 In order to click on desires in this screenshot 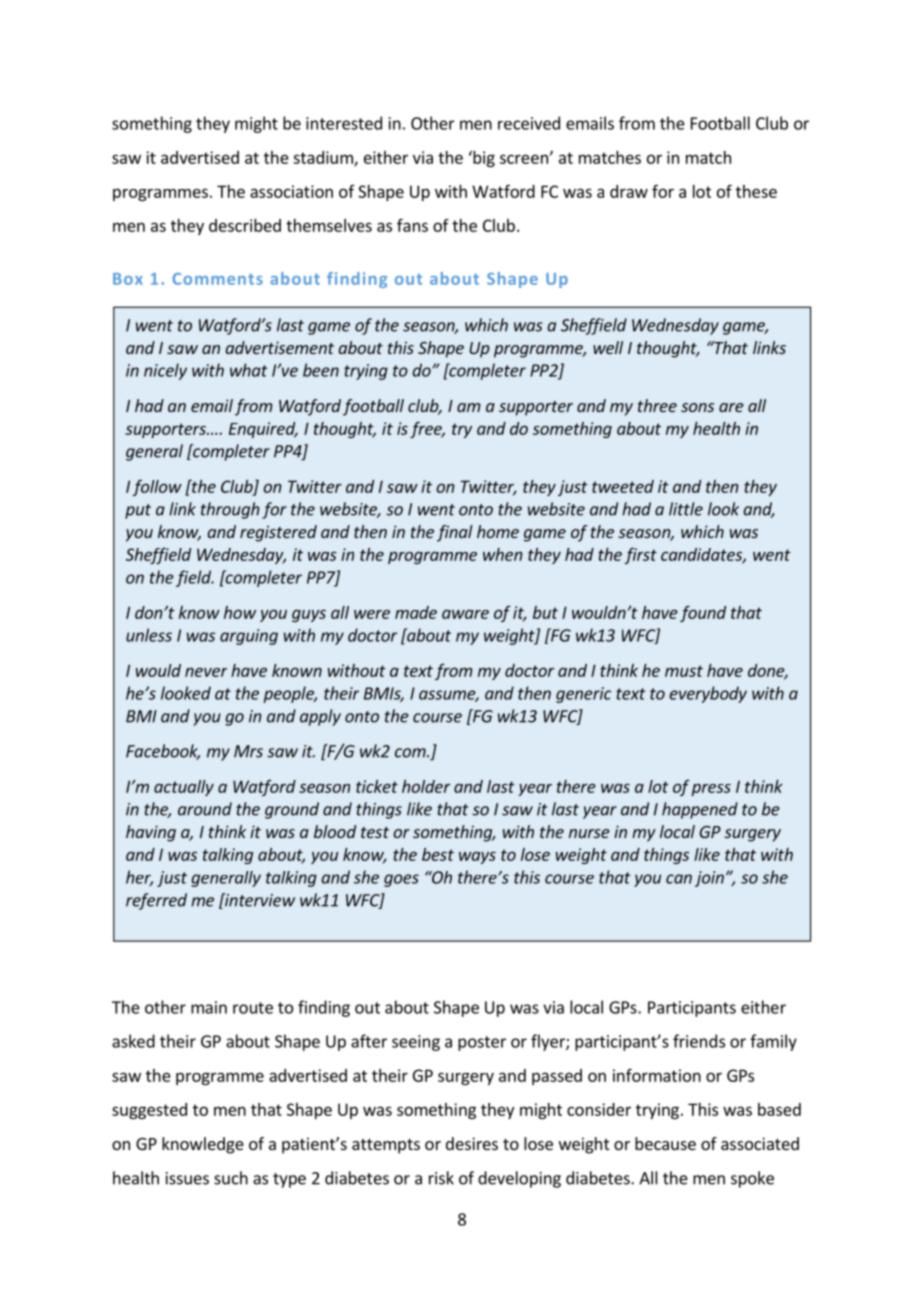, I will do `click(472, 1143)`.
